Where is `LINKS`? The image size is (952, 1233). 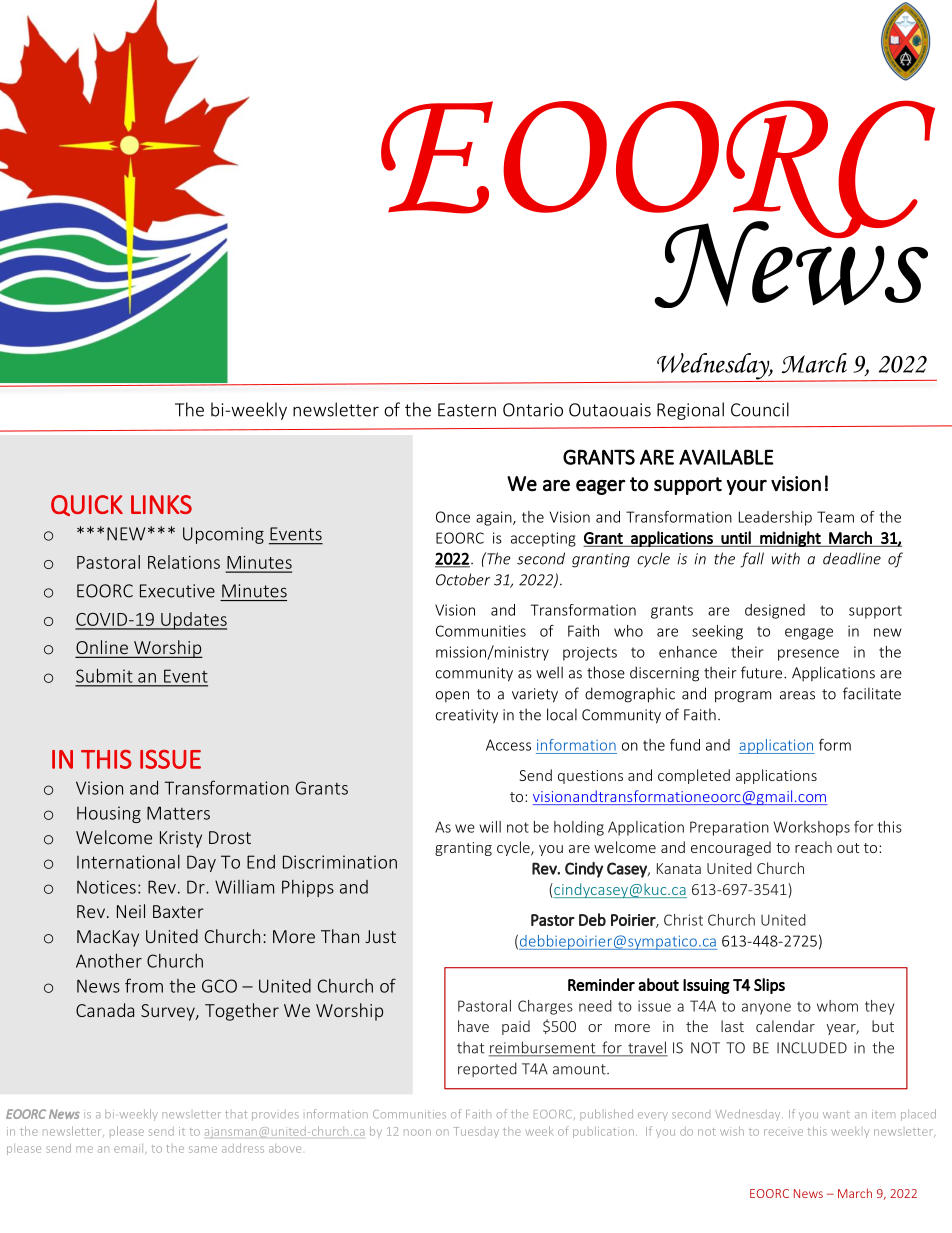 LINKS is located at coordinates (161, 504).
